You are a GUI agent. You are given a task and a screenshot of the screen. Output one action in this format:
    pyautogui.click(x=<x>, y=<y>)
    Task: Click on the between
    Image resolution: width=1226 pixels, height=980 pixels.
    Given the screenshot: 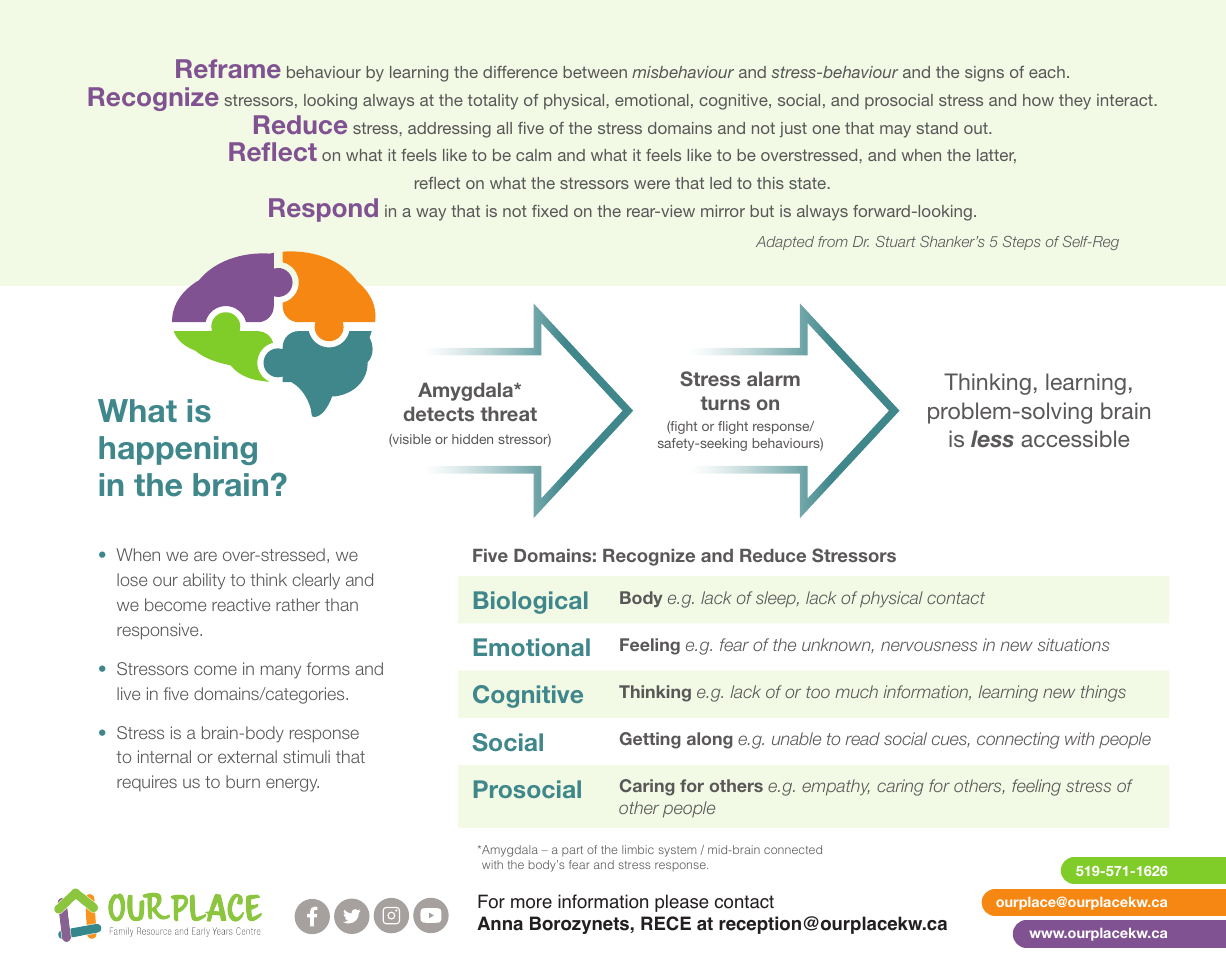 What is the action you would take?
    pyautogui.click(x=595, y=72)
